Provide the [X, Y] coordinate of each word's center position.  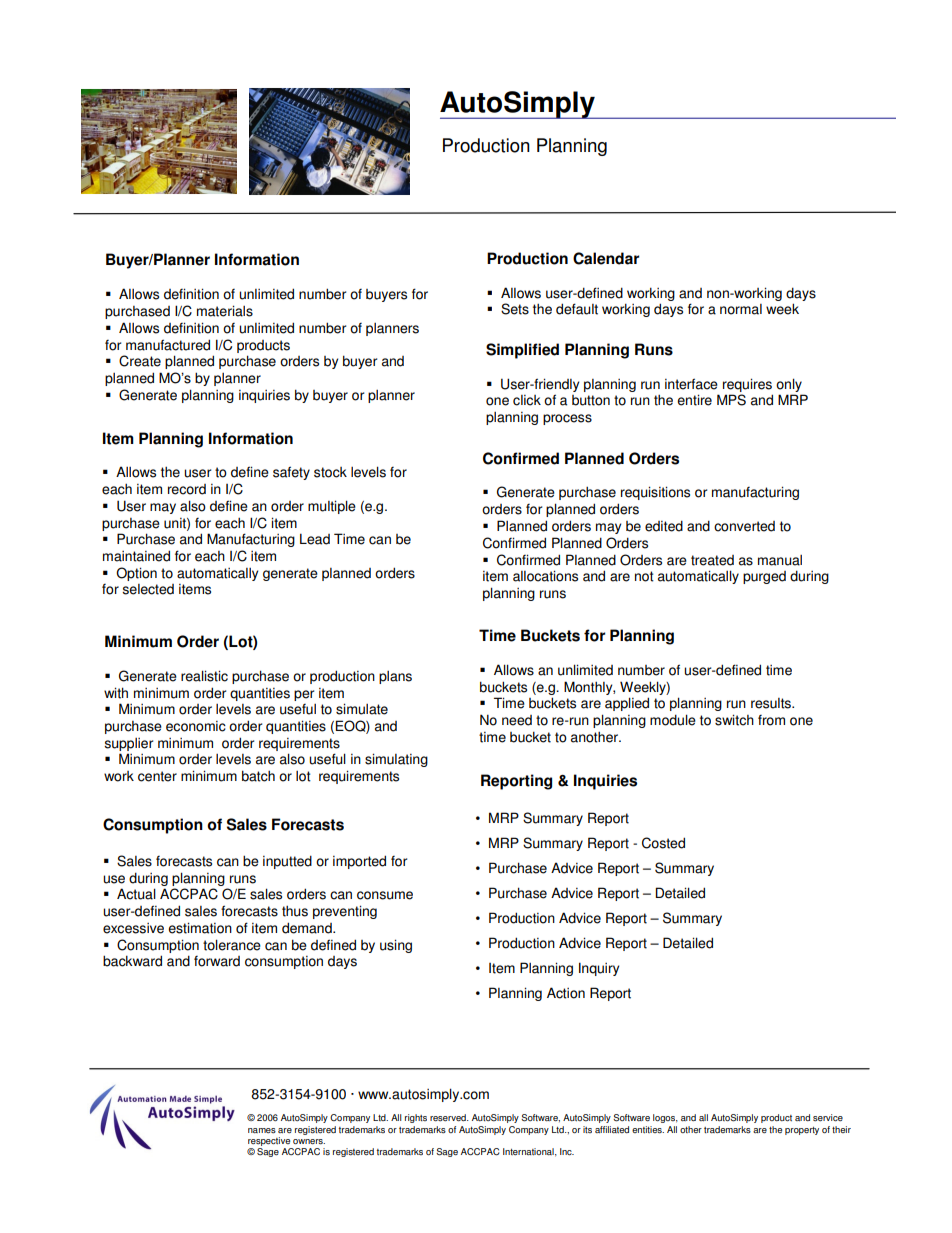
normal [741, 309]
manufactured [168, 345]
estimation [200, 928]
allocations [545, 576]
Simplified [522, 351]
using [396, 946]
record [187, 489]
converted [744, 526]
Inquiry [599, 969]
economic [196, 726]
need [517, 720]
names [262, 1131]
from [771, 720]
